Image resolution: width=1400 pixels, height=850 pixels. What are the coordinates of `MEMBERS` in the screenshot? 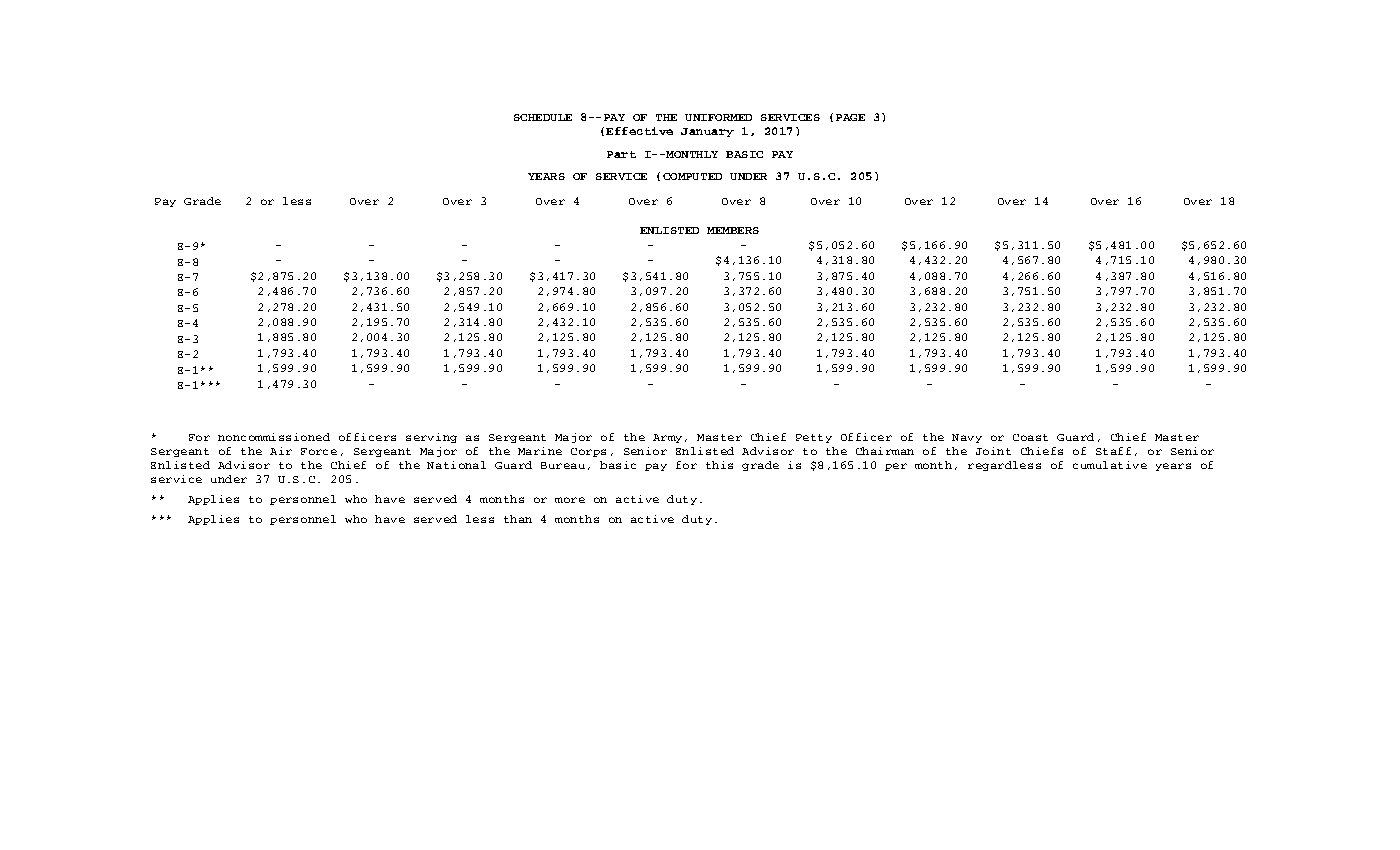 It's located at (733, 230).
